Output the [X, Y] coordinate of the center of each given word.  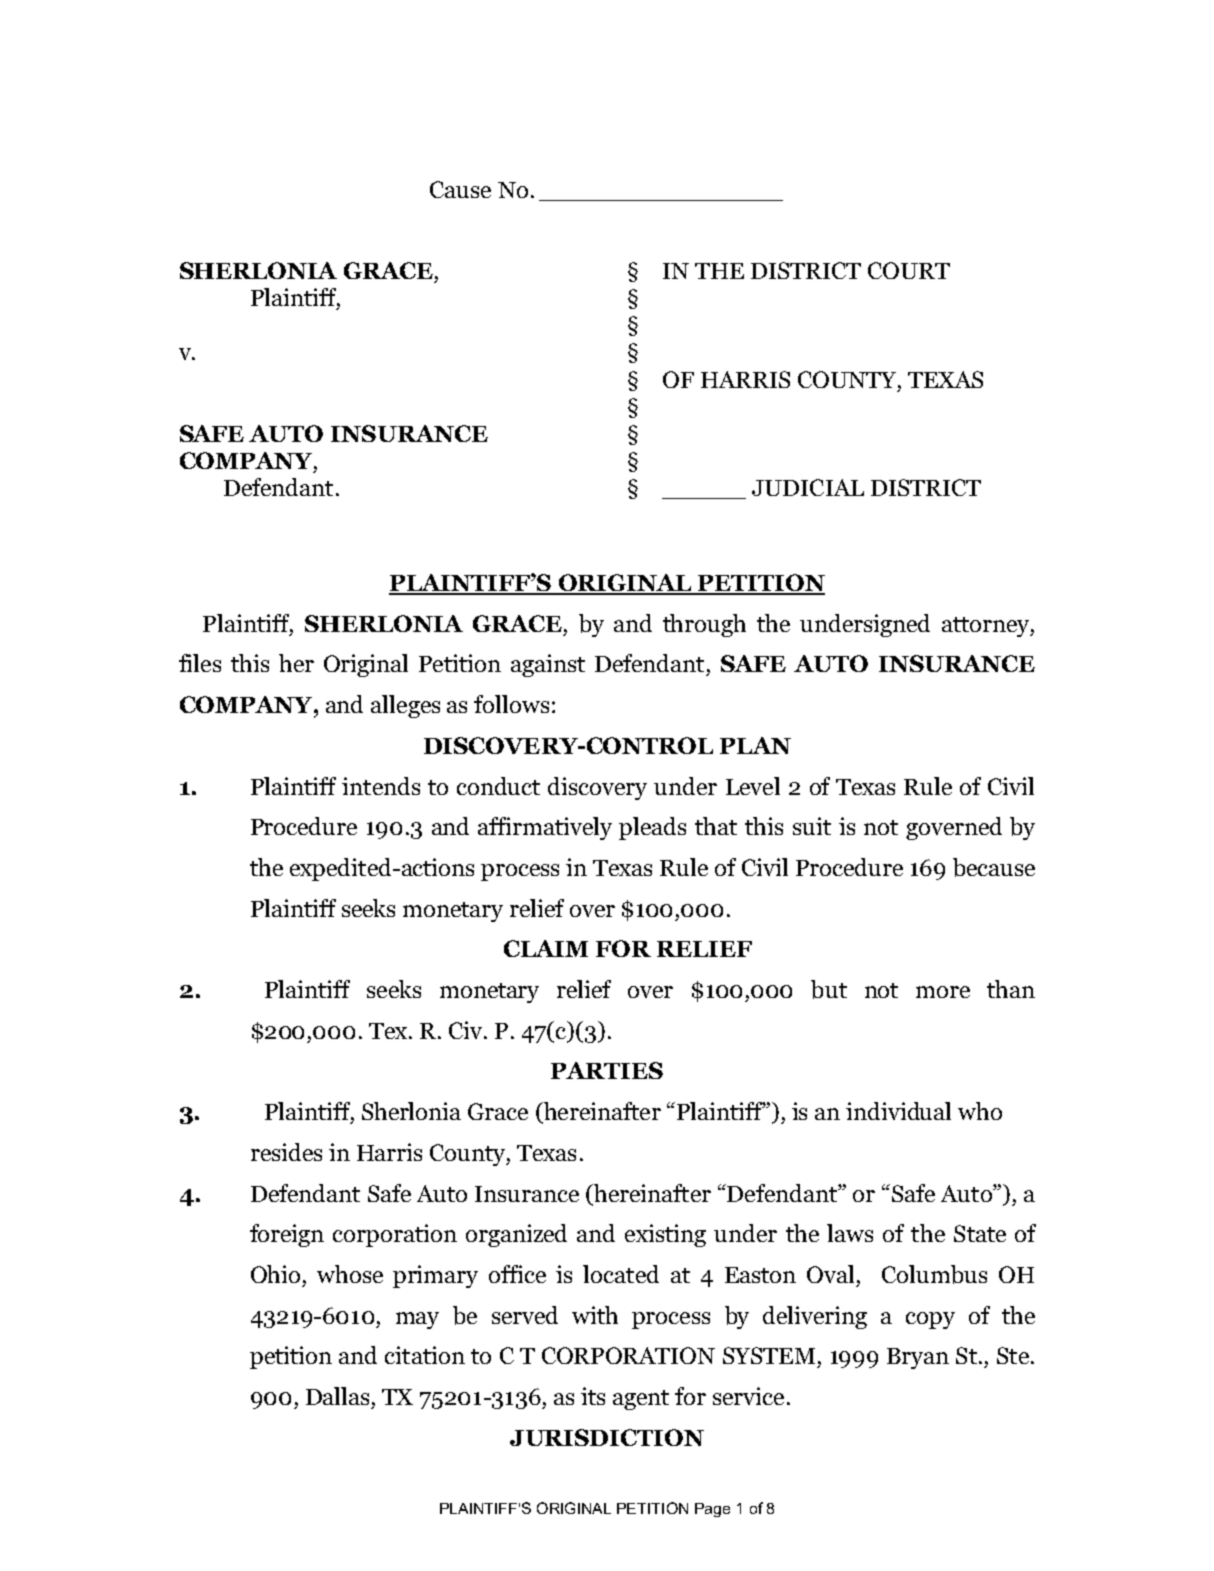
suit [812, 826]
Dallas [337, 1396]
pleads [652, 828]
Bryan [918, 1358]
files [200, 663]
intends [381, 786]
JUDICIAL [808, 487]
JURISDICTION [607, 1437]
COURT [909, 270]
